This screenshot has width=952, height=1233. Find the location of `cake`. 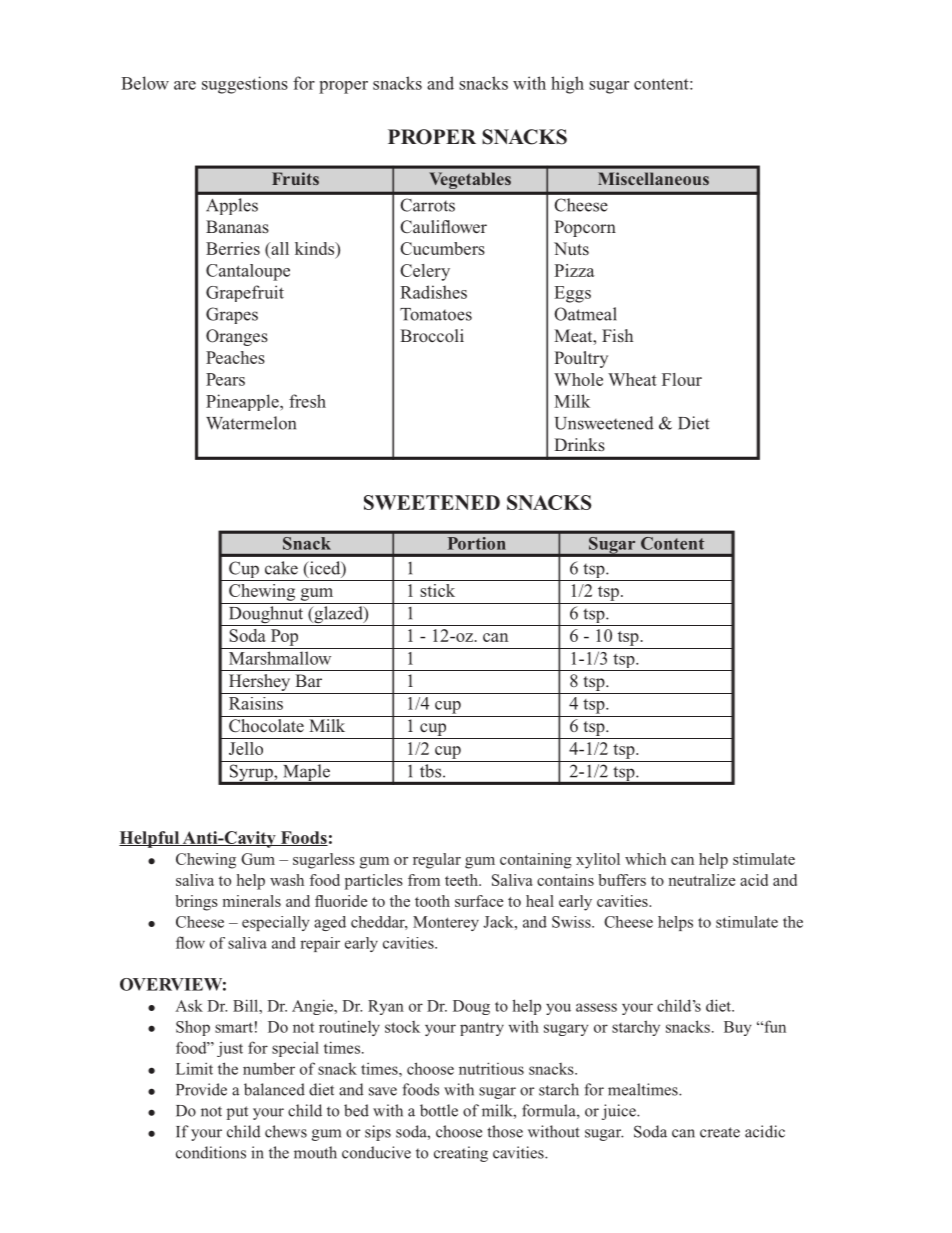

cake is located at coordinates (281, 568).
